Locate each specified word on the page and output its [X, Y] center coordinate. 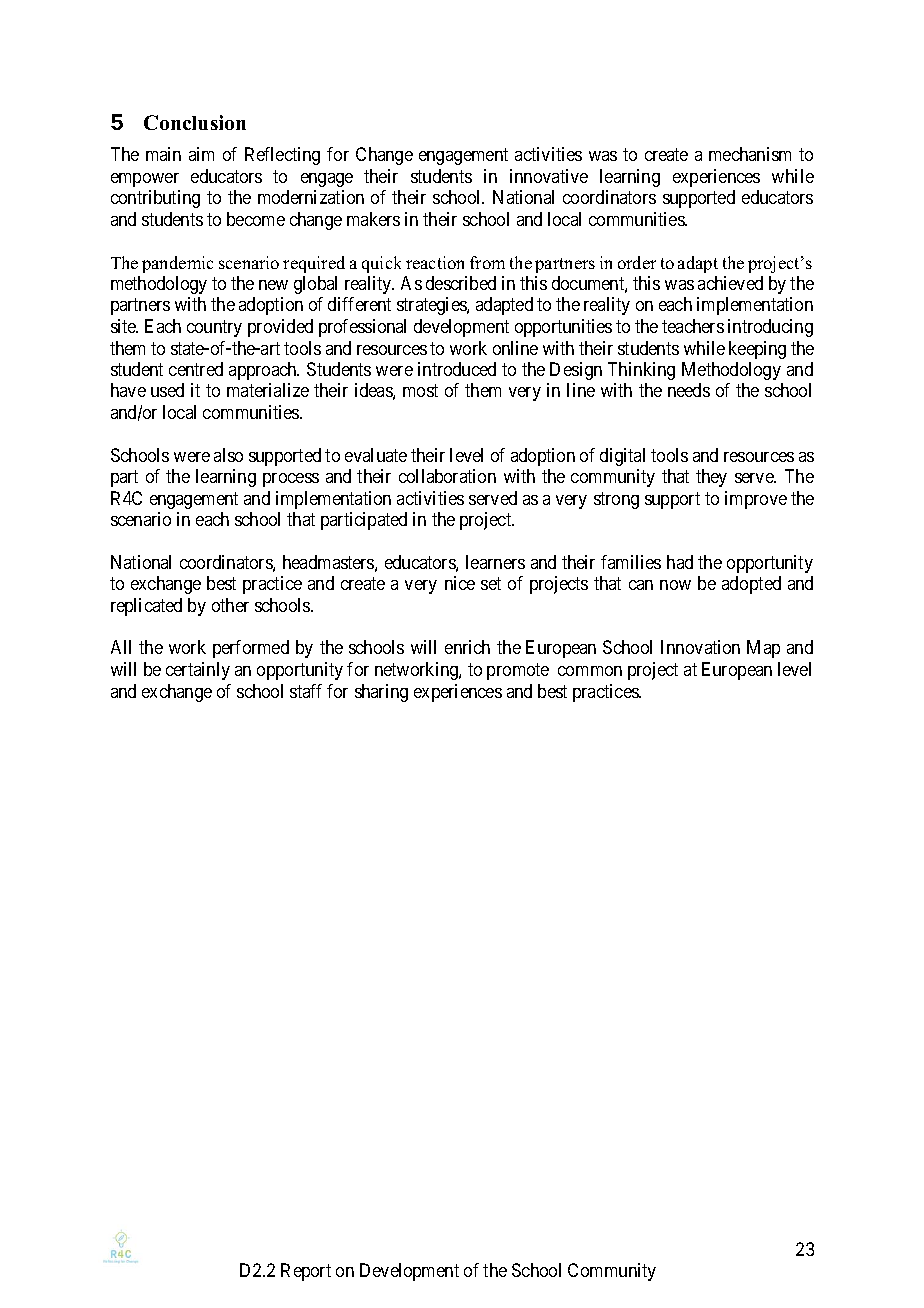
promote [518, 671]
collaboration [447, 476]
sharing [381, 693]
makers [373, 219]
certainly [198, 671]
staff [306, 691]
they [711, 478]
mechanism [750, 154]
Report [306, 1272]
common [590, 671]
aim [201, 154]
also [228, 455]
